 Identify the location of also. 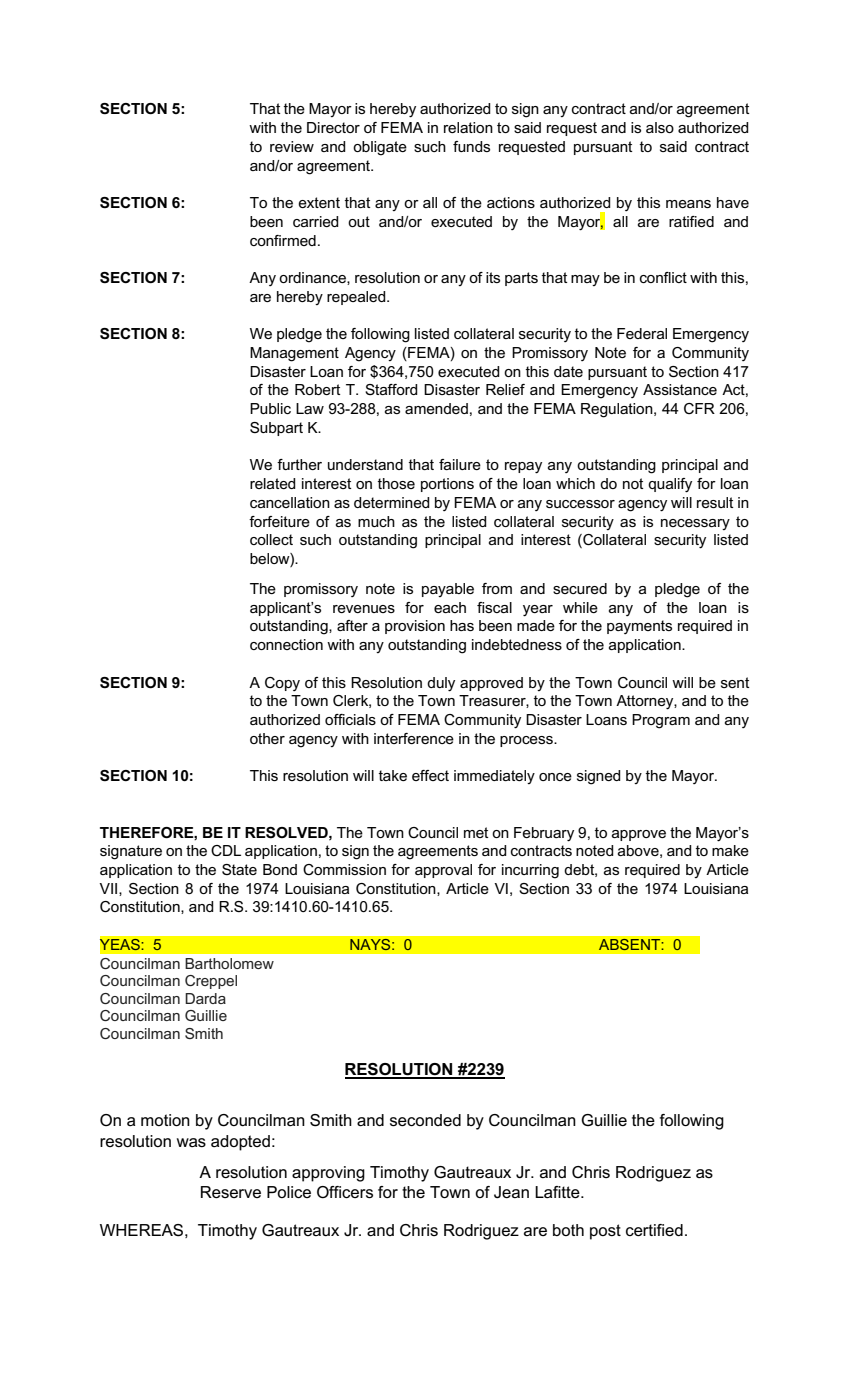
(660, 127).
